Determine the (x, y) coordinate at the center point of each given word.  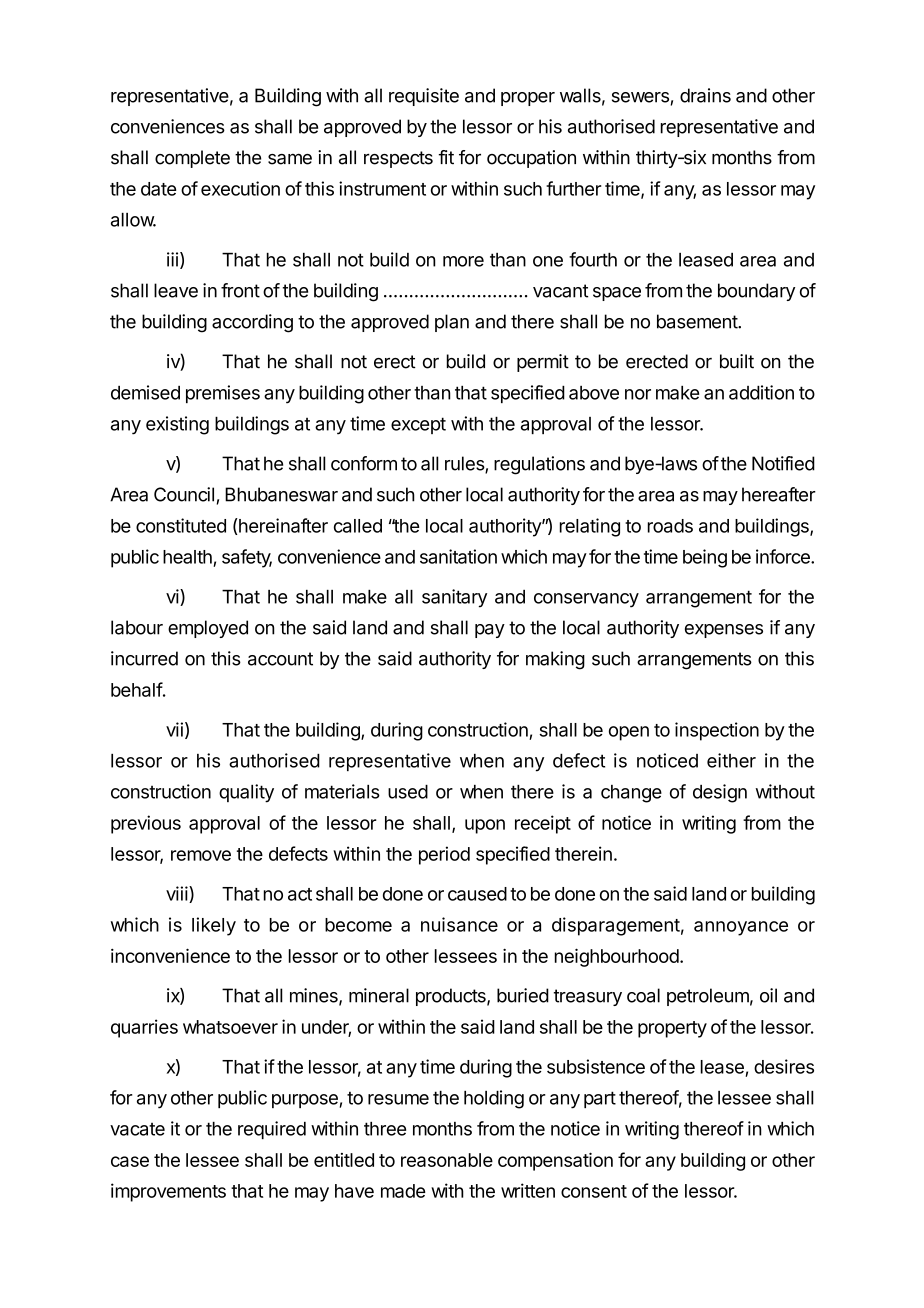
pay (490, 631)
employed (208, 629)
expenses (724, 631)
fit (446, 157)
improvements (168, 1192)
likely (214, 926)
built (737, 361)
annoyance (741, 928)
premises (223, 394)
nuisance (459, 924)
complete (192, 159)
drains (705, 95)
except (418, 425)
